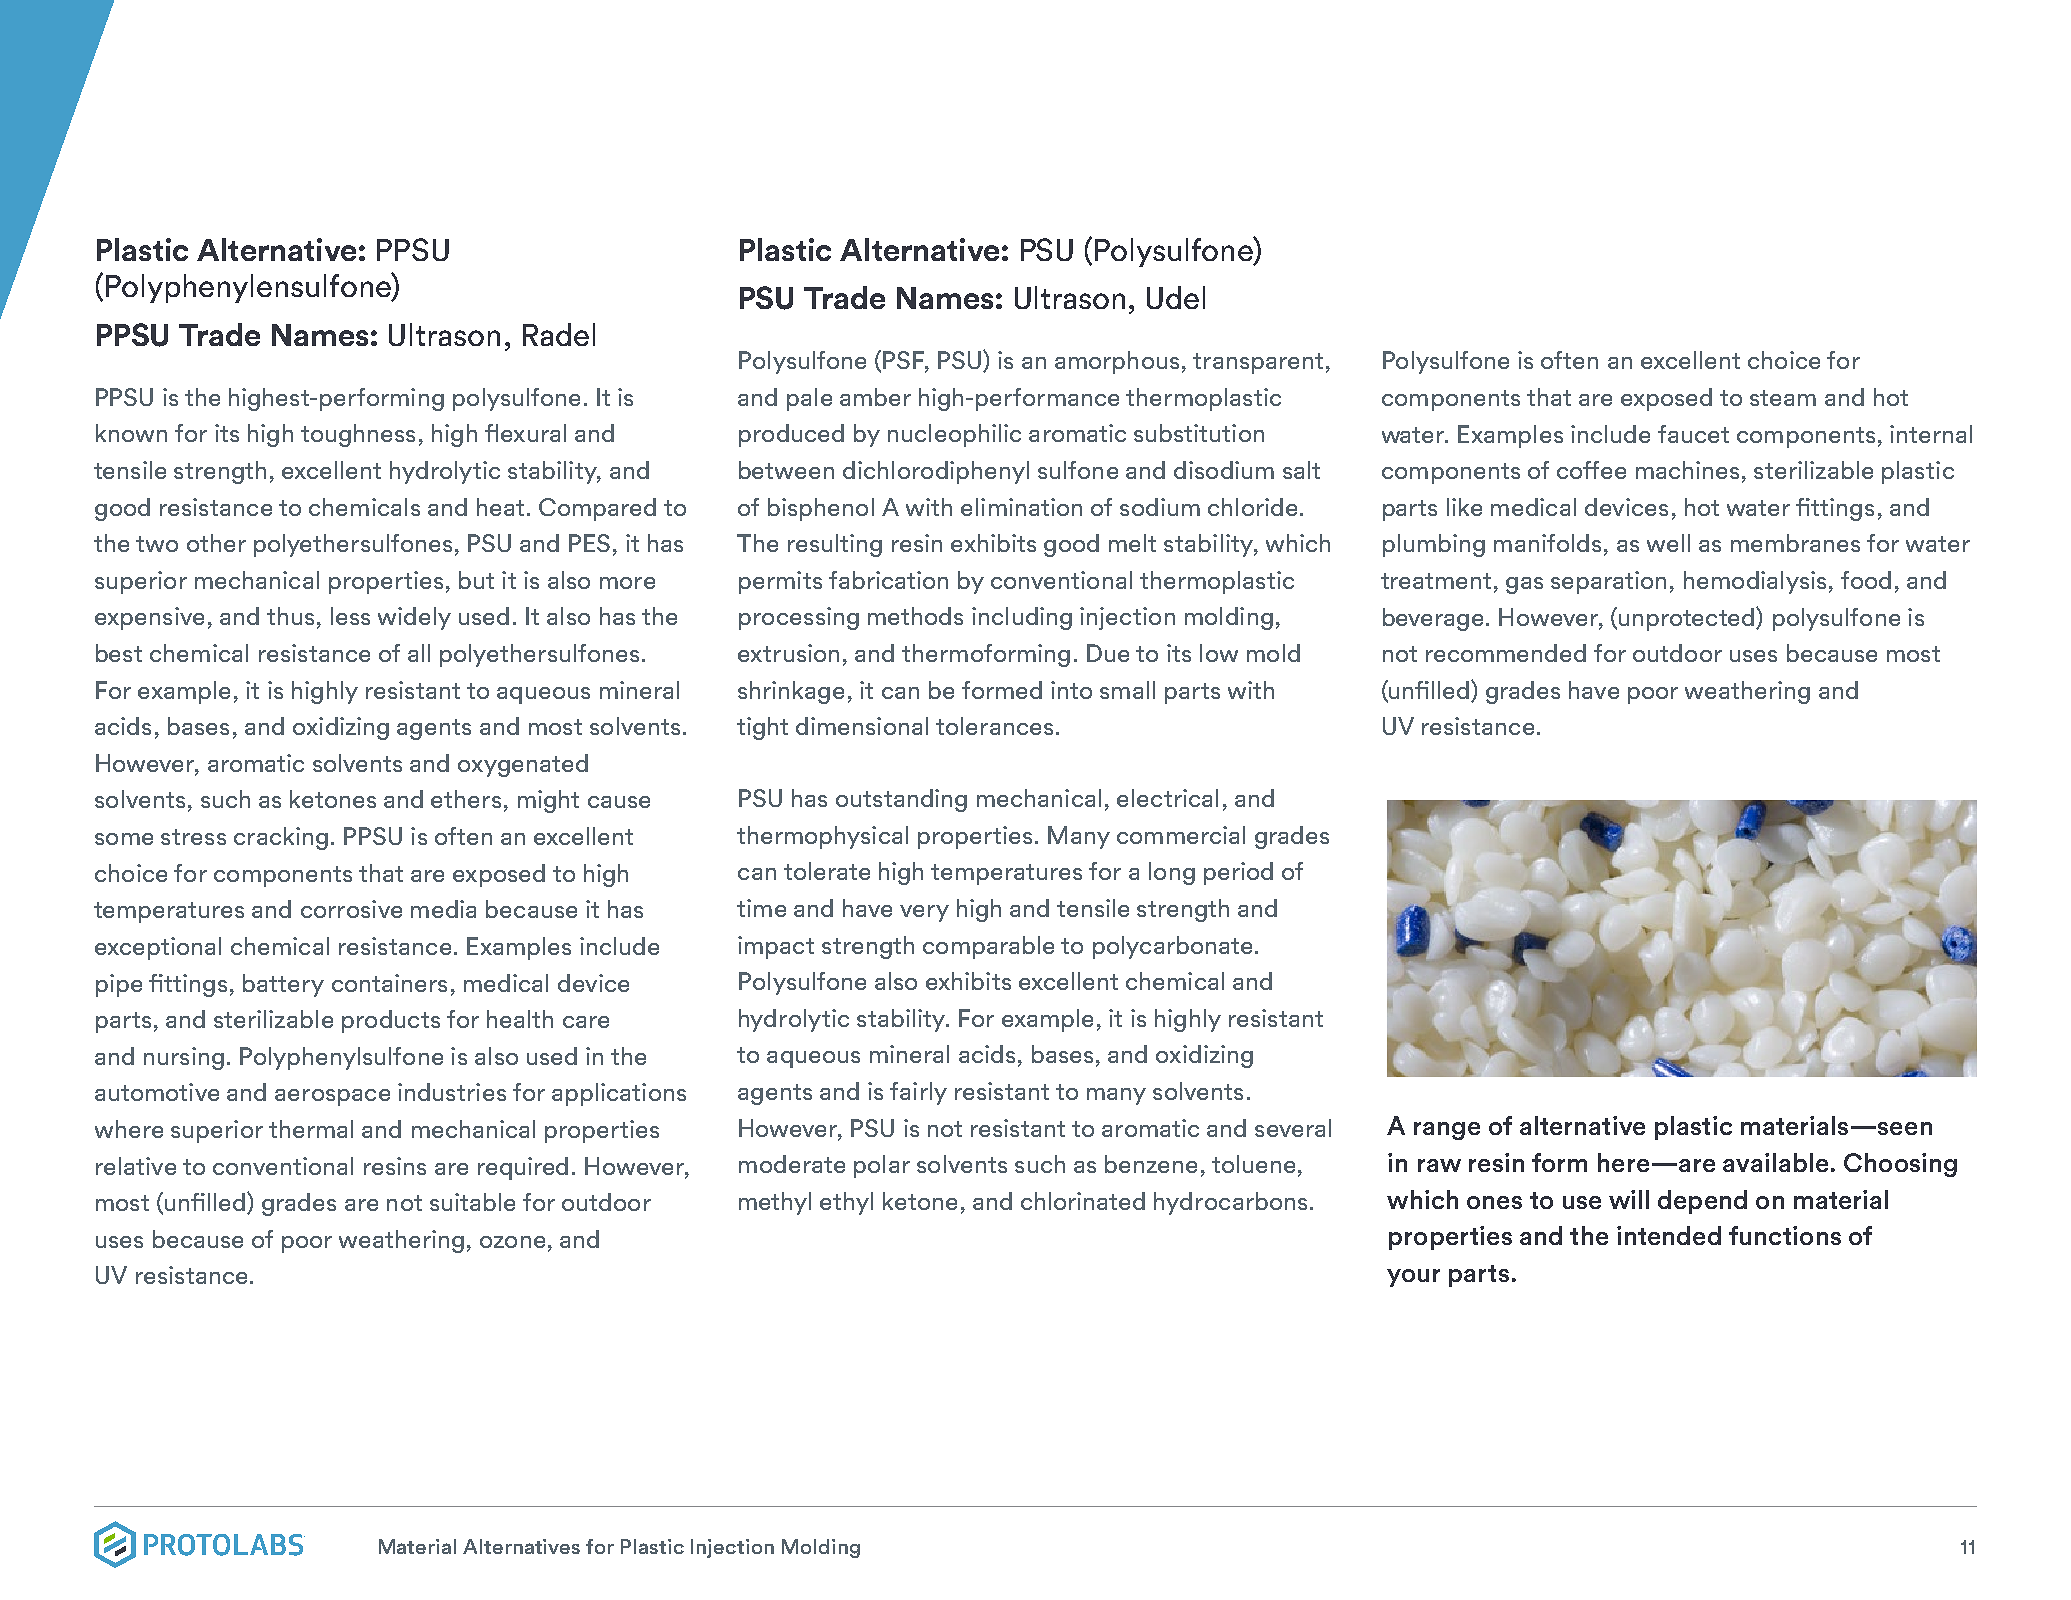  What do you see at coordinates (1669, 1235) in the screenshot?
I see `intended` at bounding box center [1669, 1235].
